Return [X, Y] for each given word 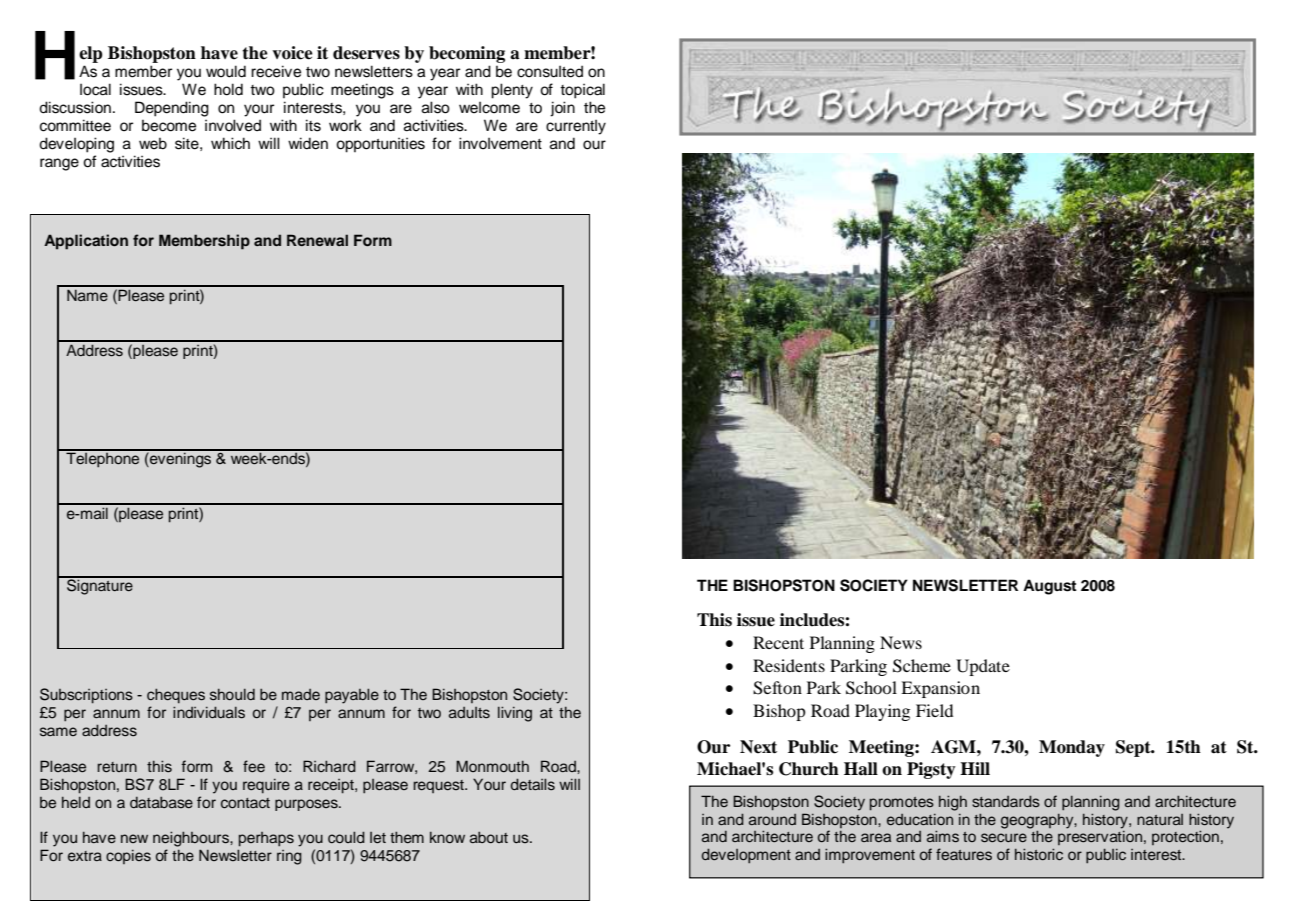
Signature [100, 586]
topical [582, 91]
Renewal [317, 240]
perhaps [266, 839]
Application [86, 242]
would [226, 71]
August [1050, 587]
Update [983, 667]
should [232, 694]
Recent [778, 642]
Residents [789, 665]
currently [576, 127]
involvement [500, 143]
